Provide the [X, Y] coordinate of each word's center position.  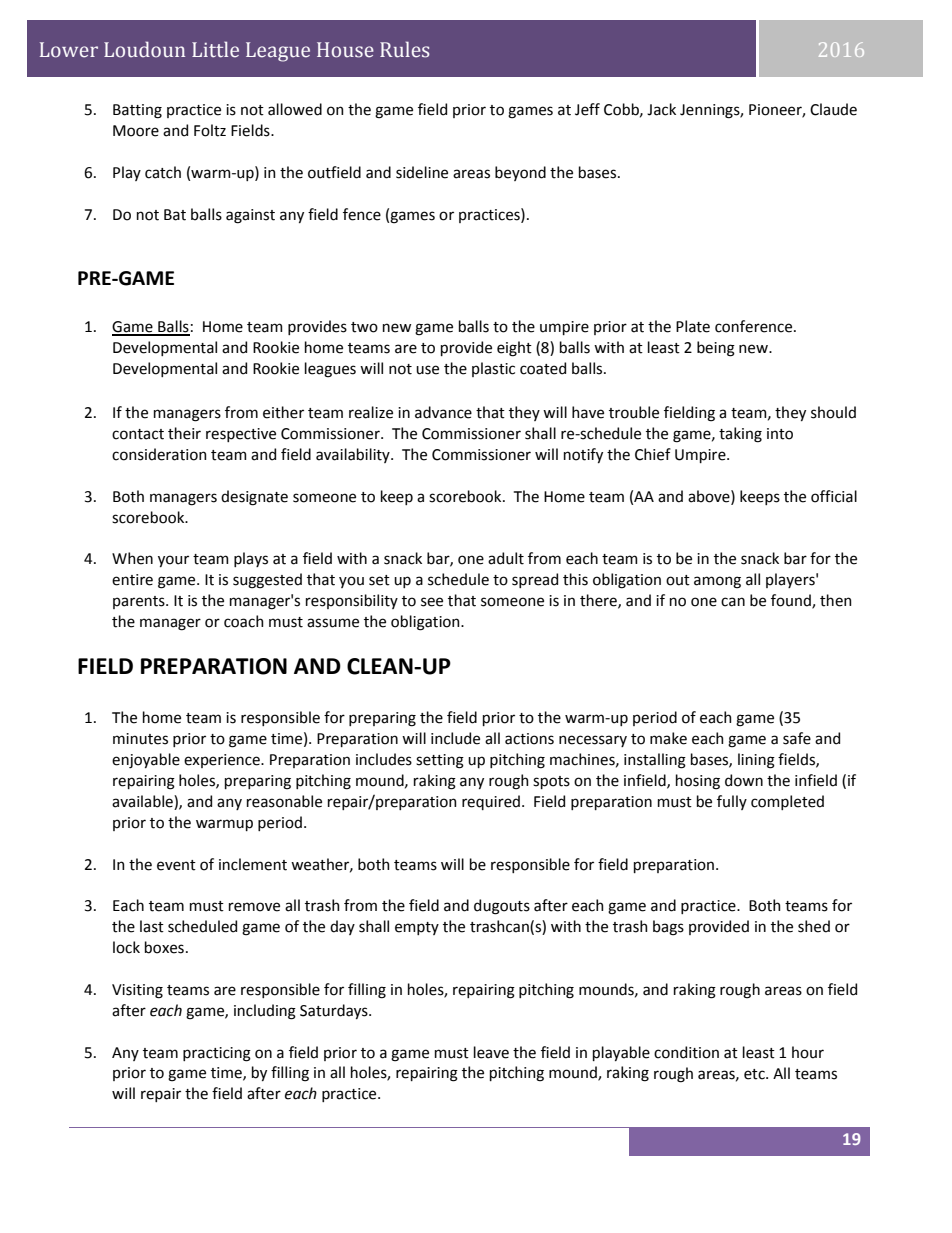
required [491, 802]
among [717, 582]
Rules [405, 49]
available [143, 801]
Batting [137, 111]
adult [506, 558]
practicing [217, 1054]
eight [514, 349]
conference [755, 326]
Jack [661, 109]
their [184, 433]
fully [732, 802]
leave [491, 1052]
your [173, 561]
